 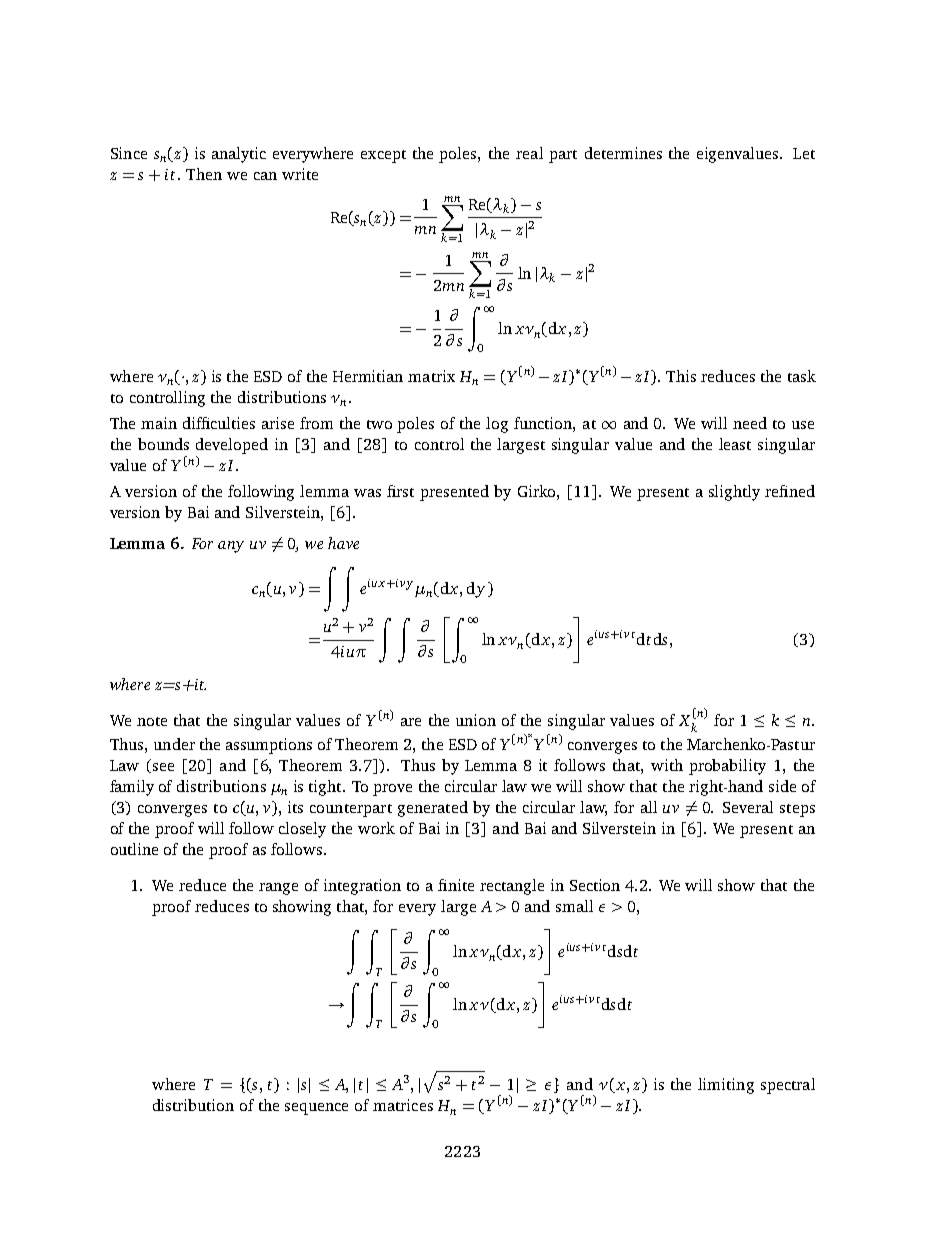 I want to click on Let, so click(x=804, y=153).
